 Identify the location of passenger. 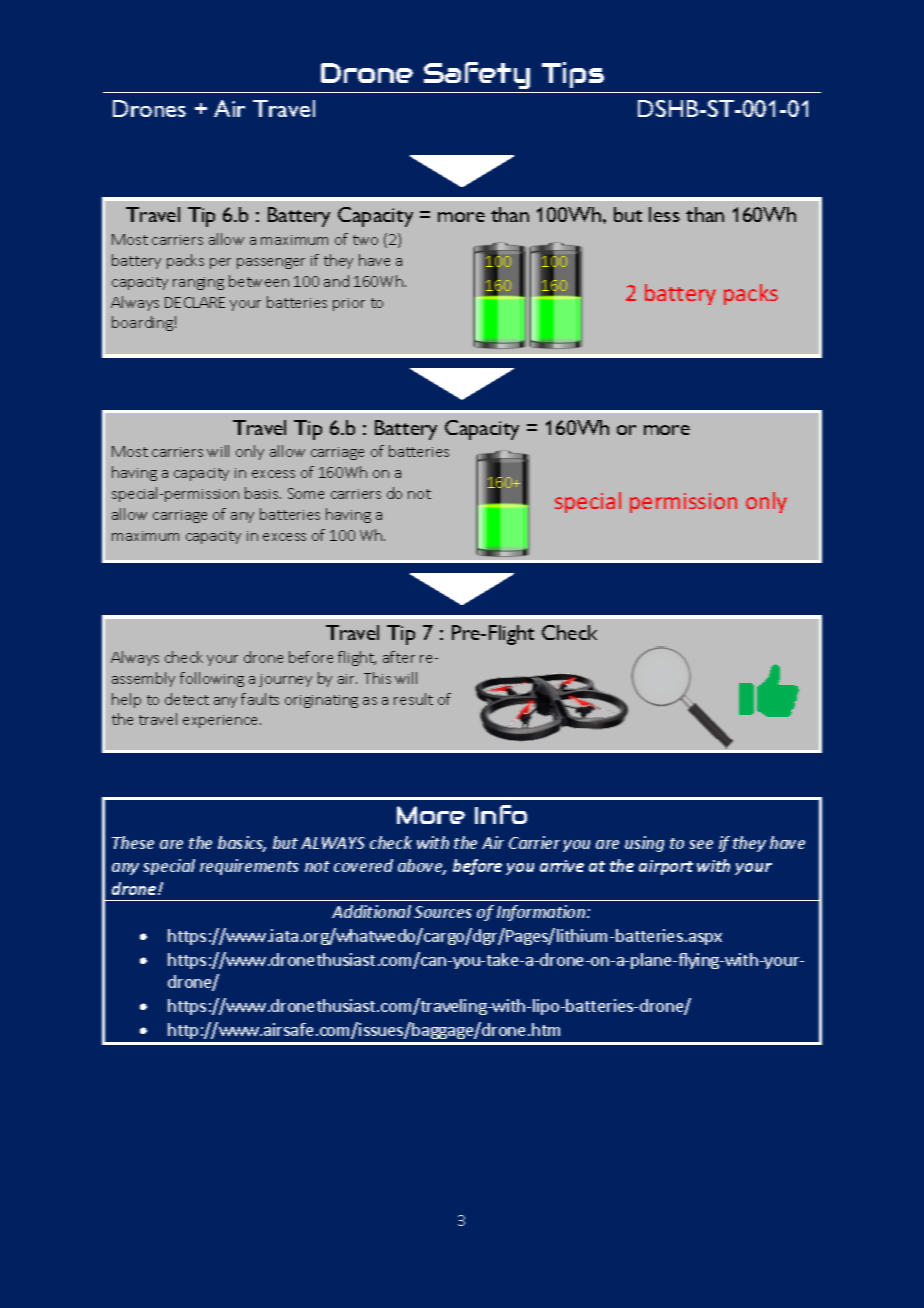
(271, 263).
